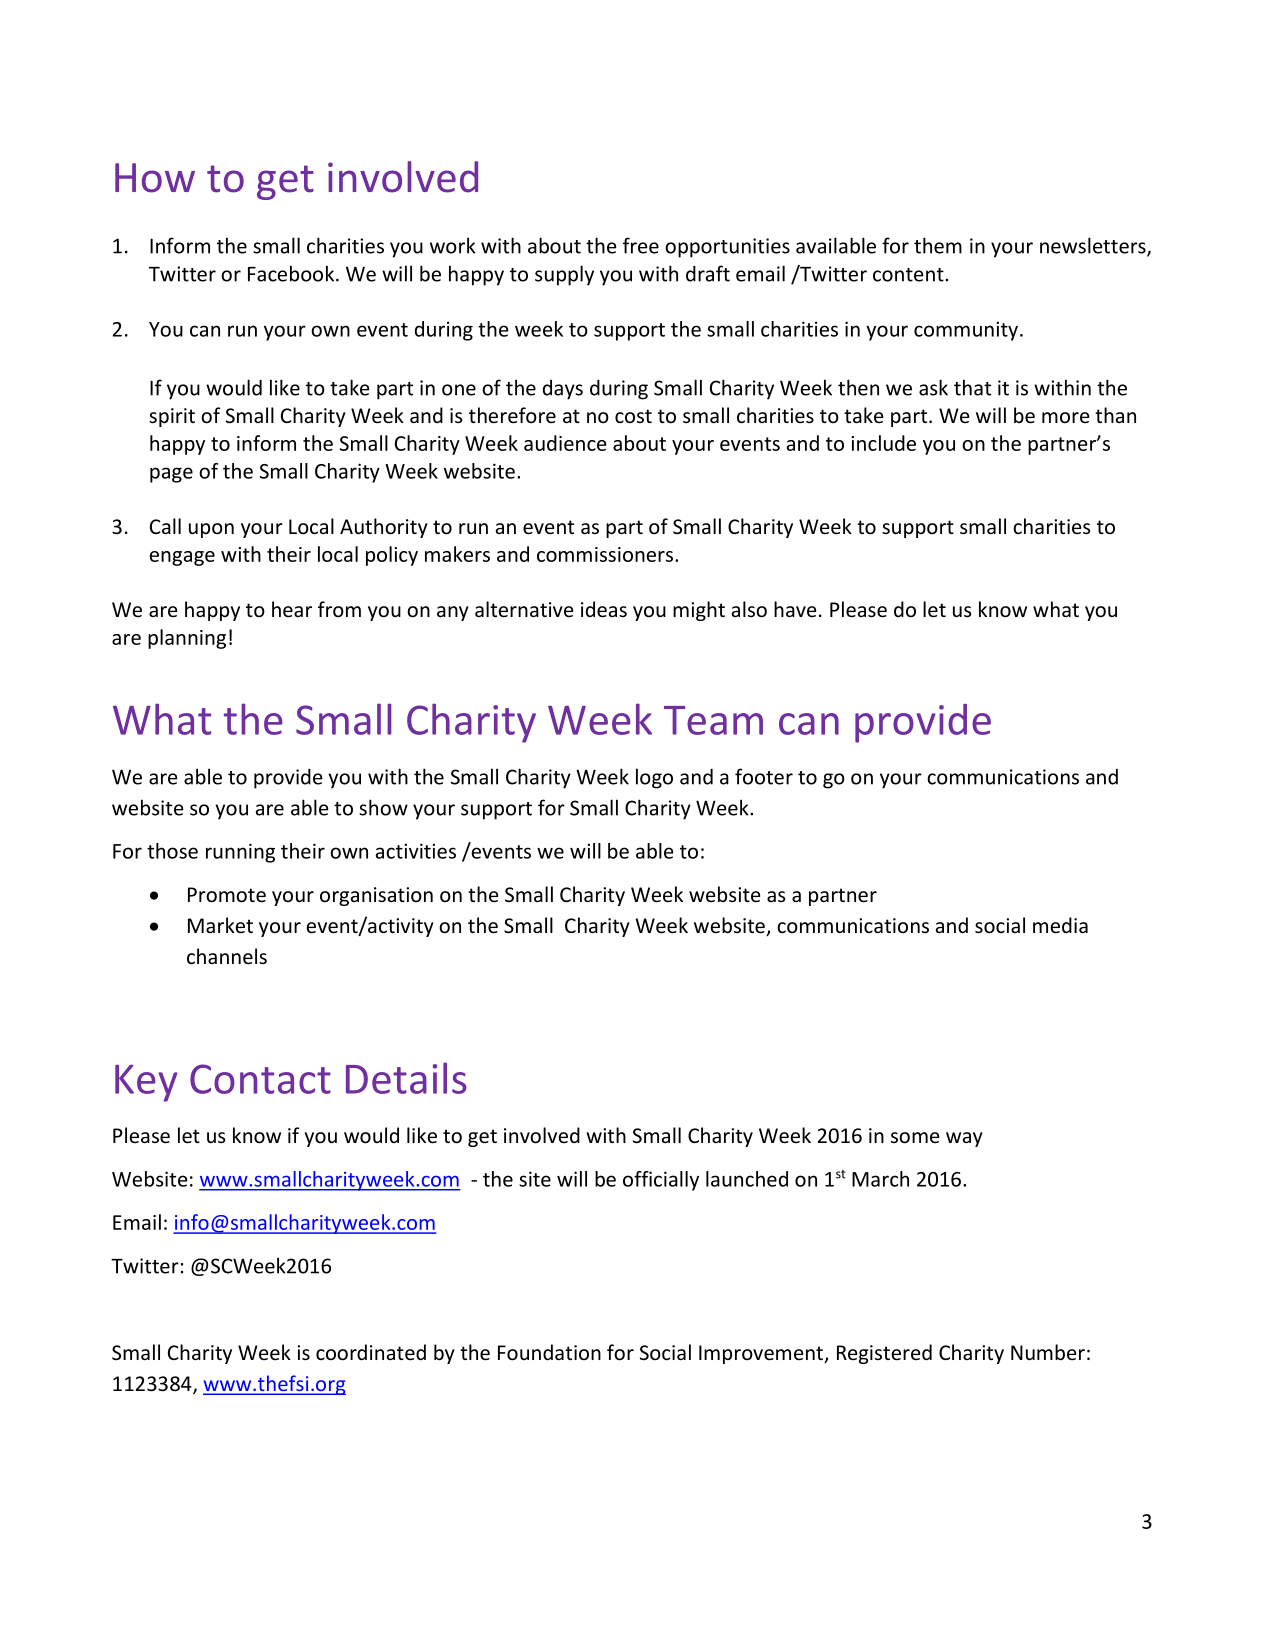 This page has height=1636, width=1264. Describe the element at coordinates (795, 609) in the page. I see `have` at that location.
